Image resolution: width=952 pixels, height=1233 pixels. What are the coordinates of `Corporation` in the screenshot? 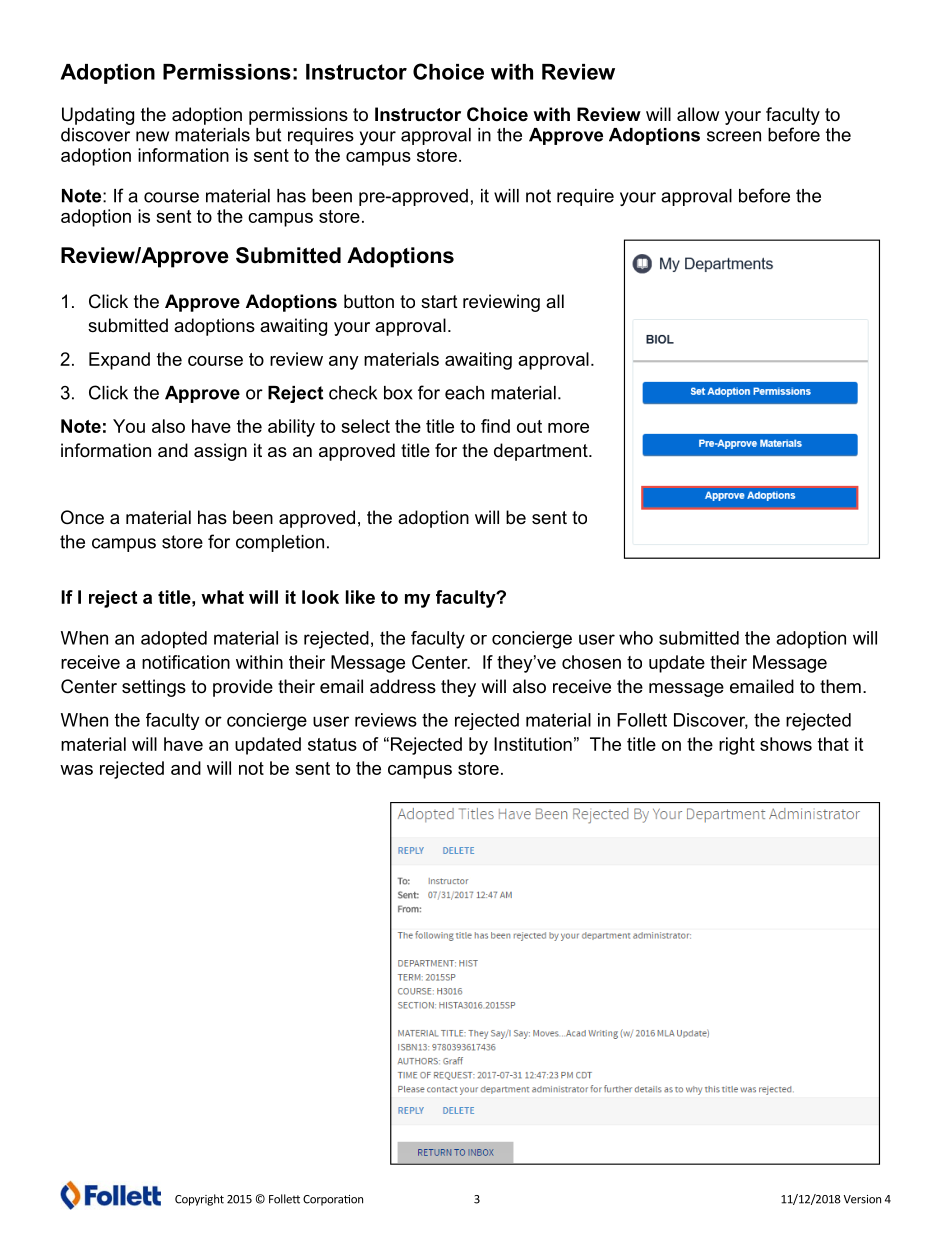 It's located at (333, 1200).
